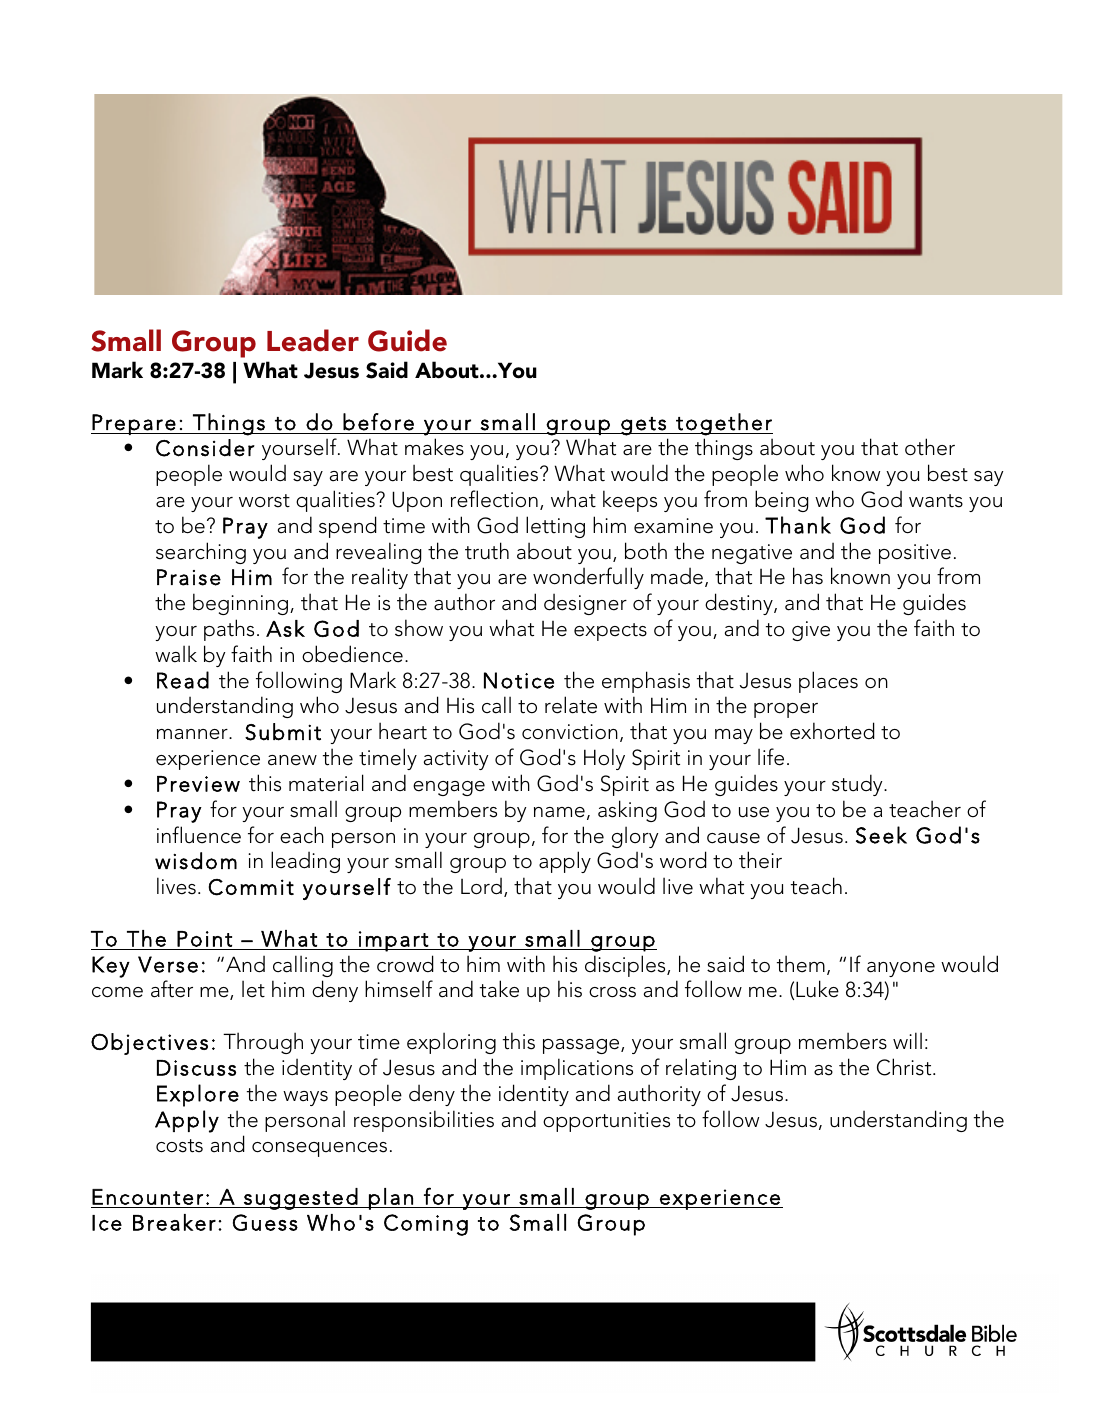  What do you see at coordinates (723, 424) in the image?
I see `together` at bounding box center [723, 424].
